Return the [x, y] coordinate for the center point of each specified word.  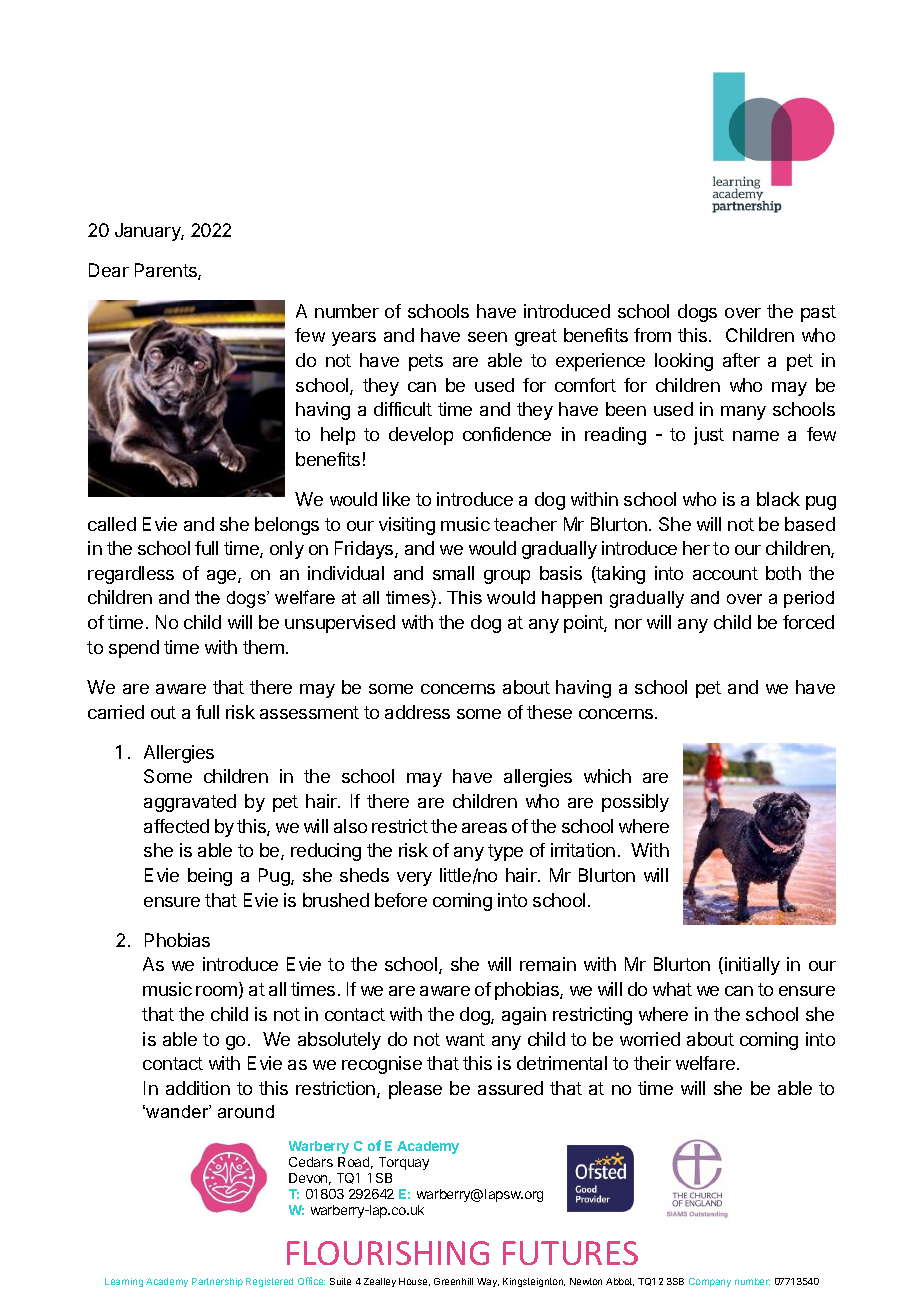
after [741, 360]
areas [484, 828]
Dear [109, 270]
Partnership [217, 1282]
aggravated [190, 803]
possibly [635, 803]
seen [487, 337]
